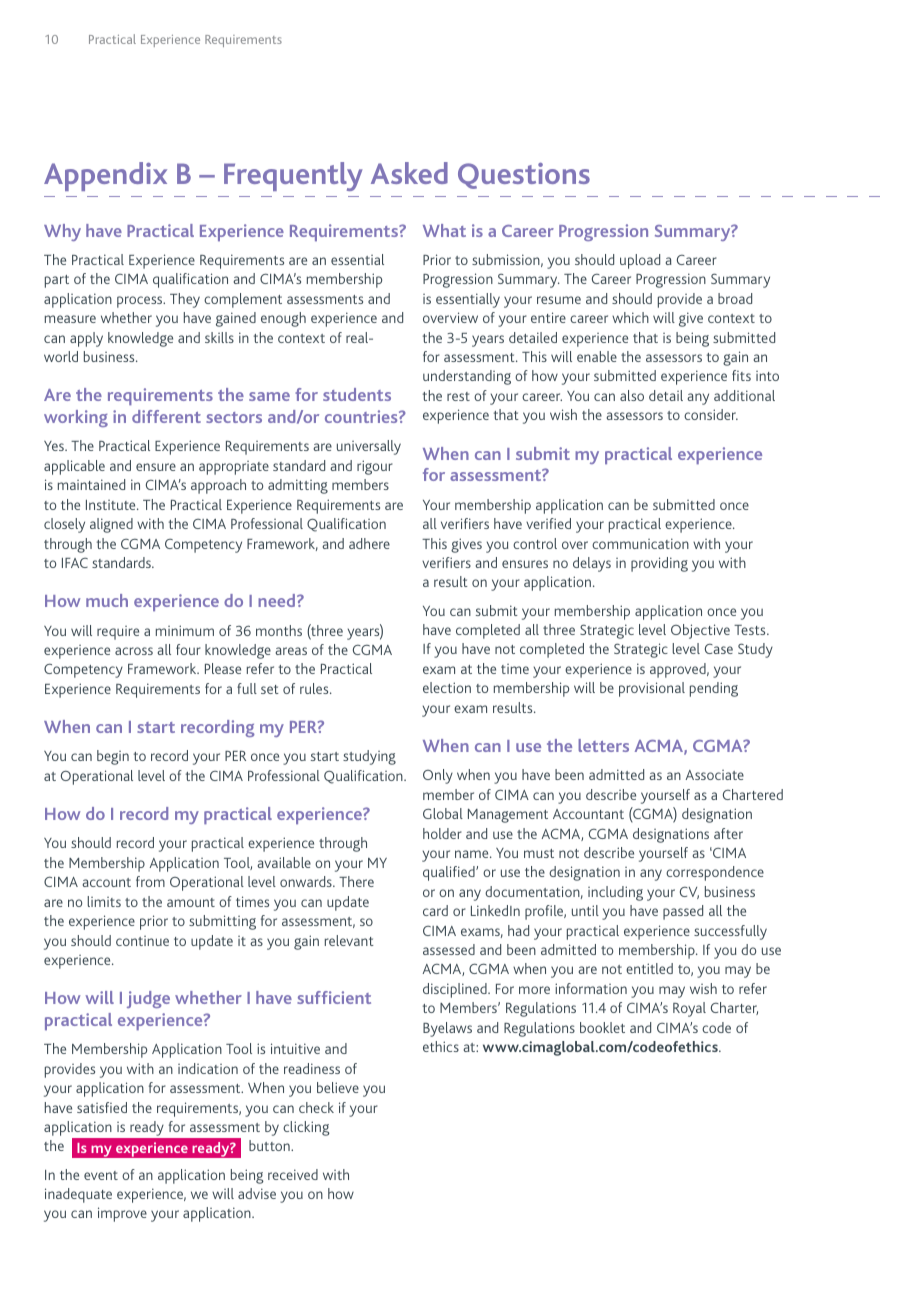  Describe the element at coordinates (111, 525) in the document. I see `aligned` at that location.
